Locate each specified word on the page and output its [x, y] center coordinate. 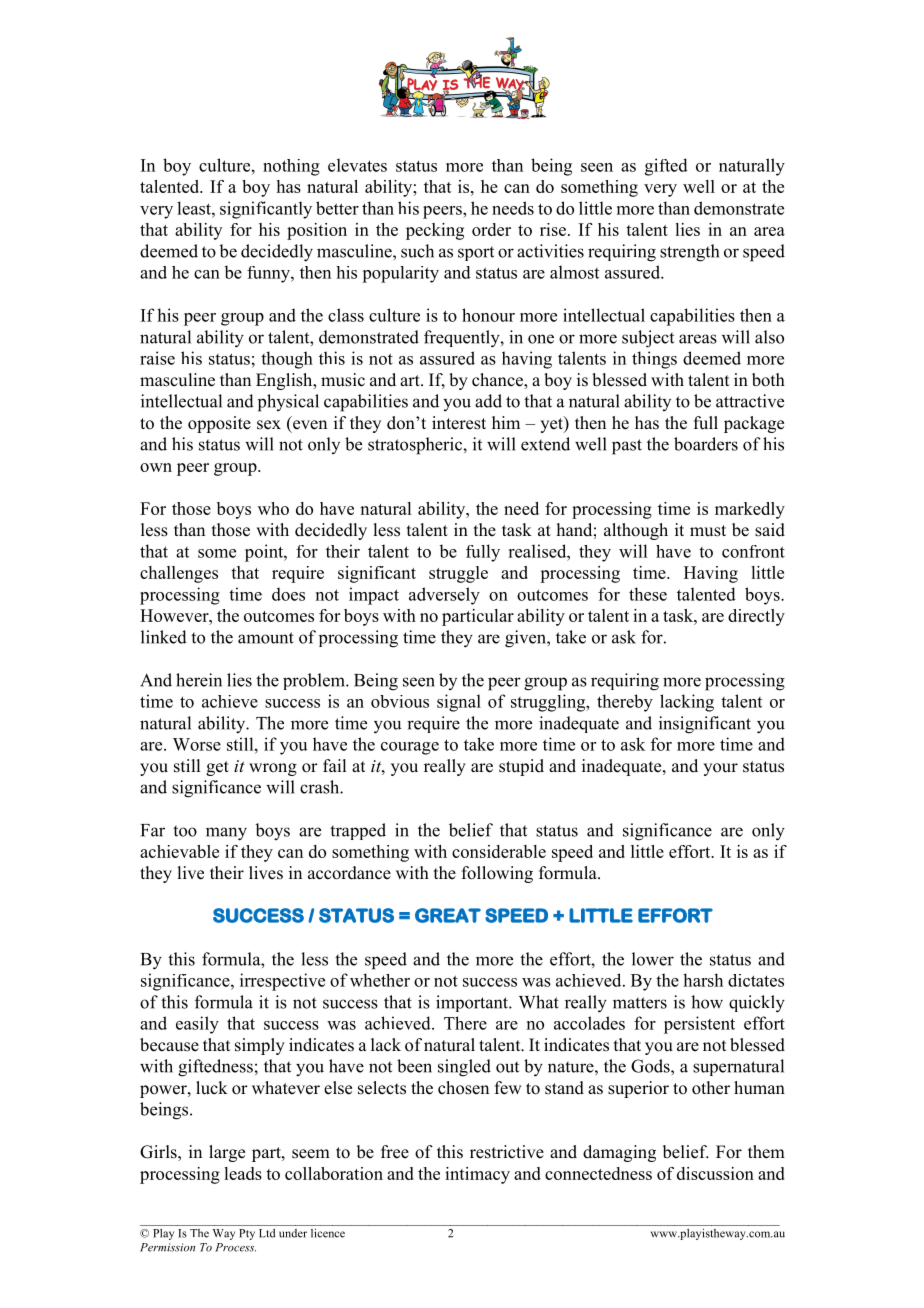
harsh [703, 980]
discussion [715, 1173]
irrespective [282, 982]
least [195, 208]
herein [199, 680]
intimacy [477, 1175]
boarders [706, 444]
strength [689, 253]
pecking [435, 231]
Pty [247, 1234]
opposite [219, 424]
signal [459, 703]
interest [459, 423]
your [720, 769]
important [473, 1003]
